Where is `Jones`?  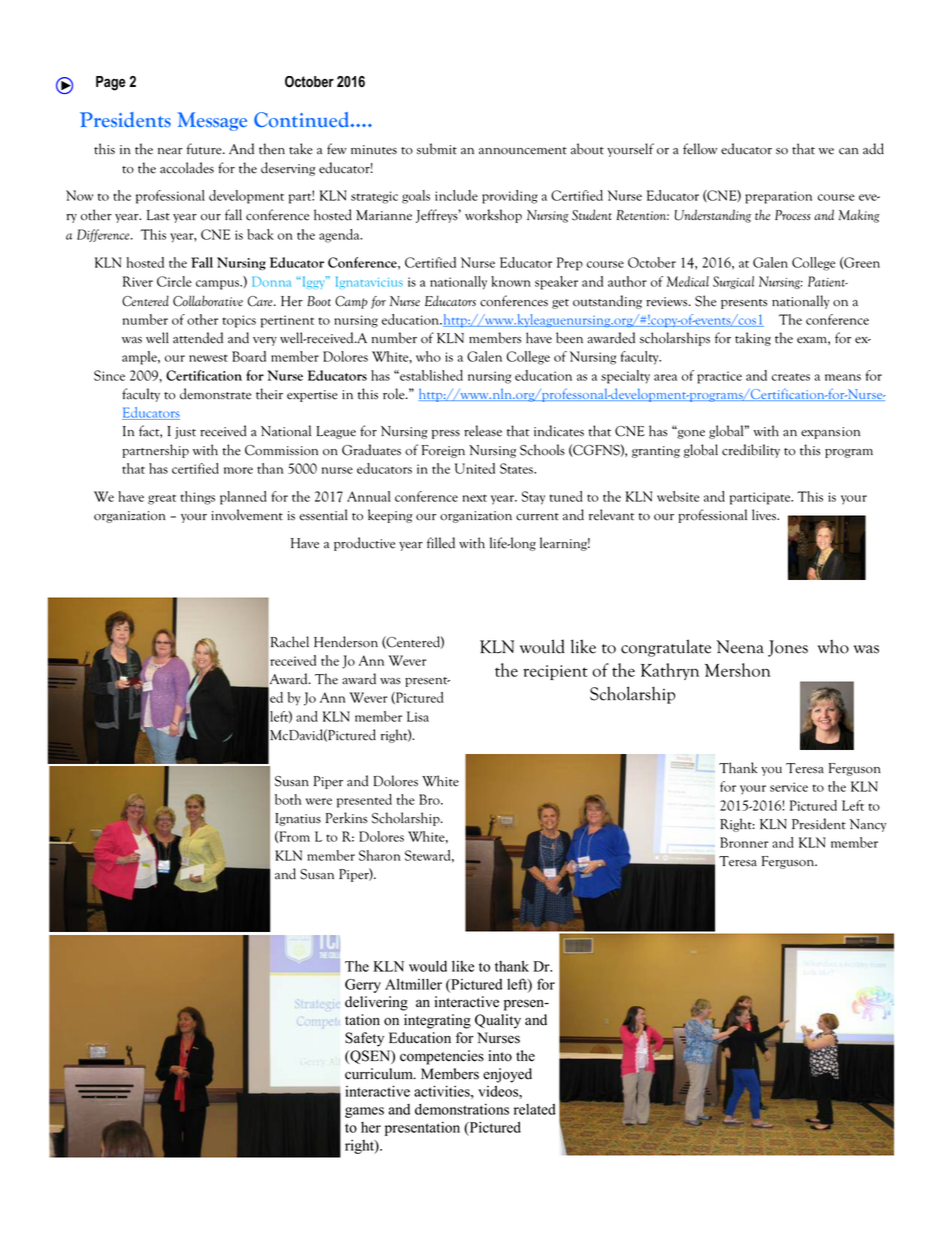
Jones is located at coordinates (788, 648).
